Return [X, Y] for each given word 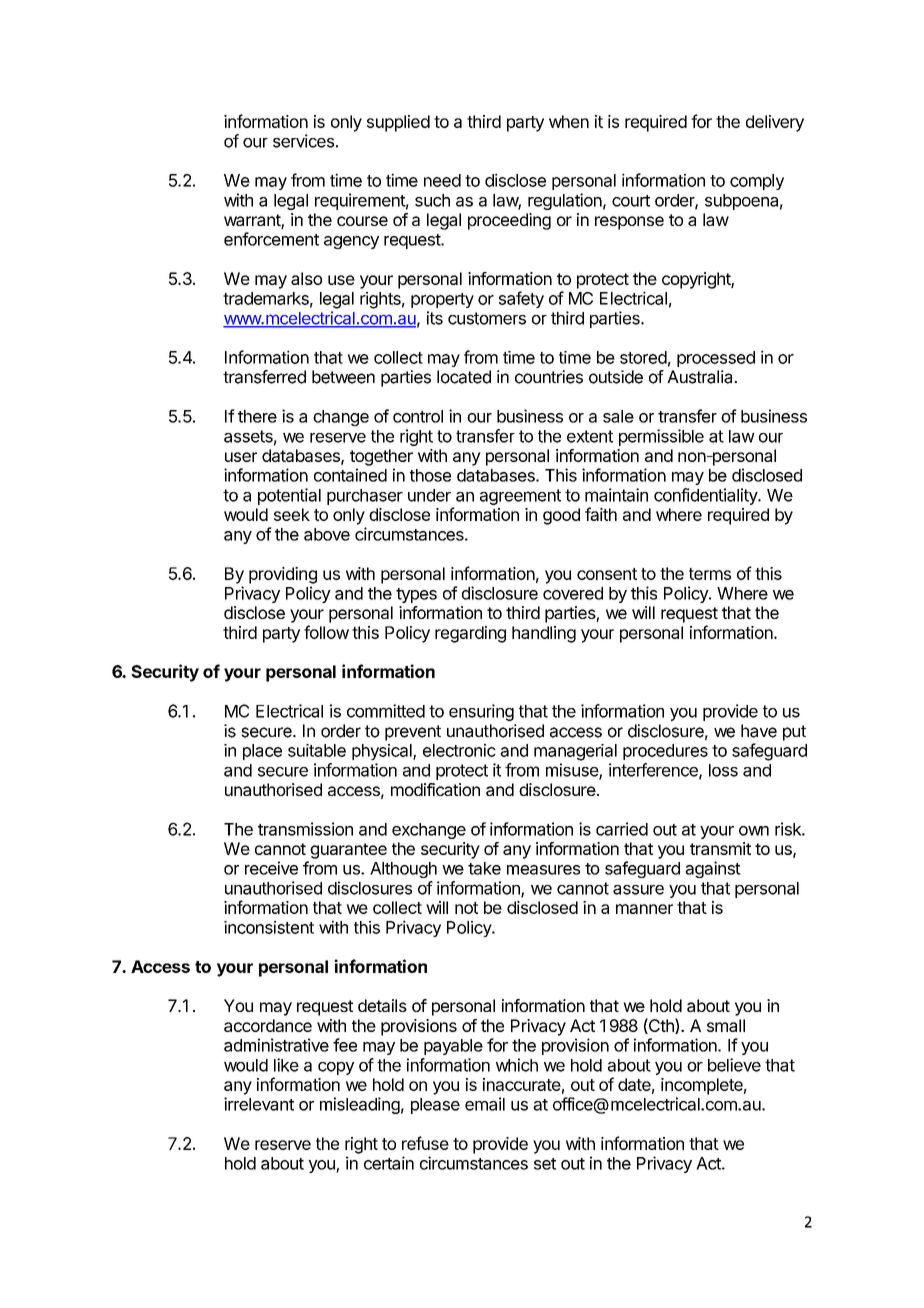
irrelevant [259, 1104]
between [343, 377]
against [713, 869]
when [569, 121]
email [485, 1104]
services [303, 141]
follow [326, 632]
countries [549, 377]
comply [757, 182]
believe [734, 1065]
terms [710, 574]
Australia [701, 377]
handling [544, 634]
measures [543, 870]
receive [271, 868]
